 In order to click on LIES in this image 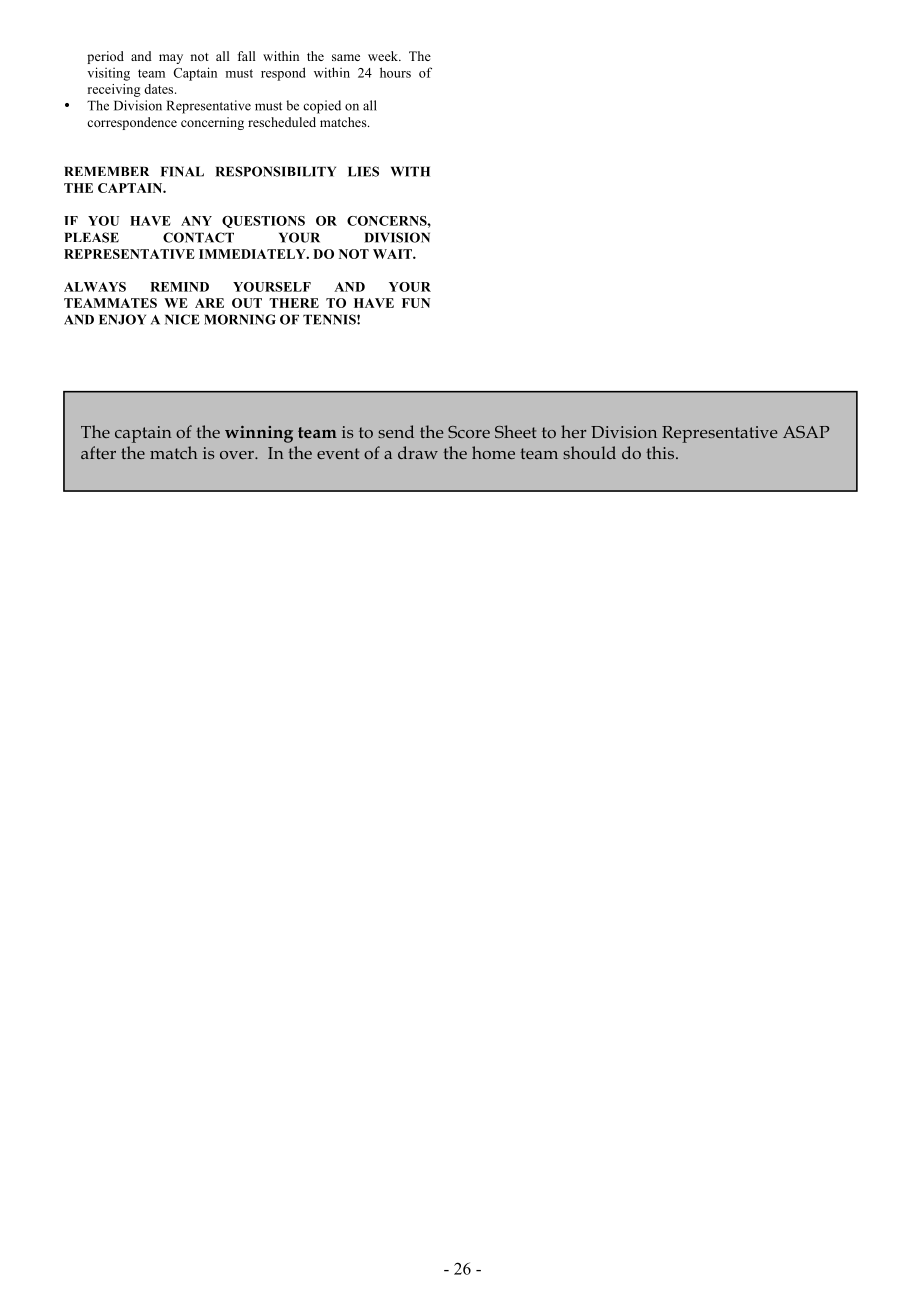, I will do `click(363, 171)`.
